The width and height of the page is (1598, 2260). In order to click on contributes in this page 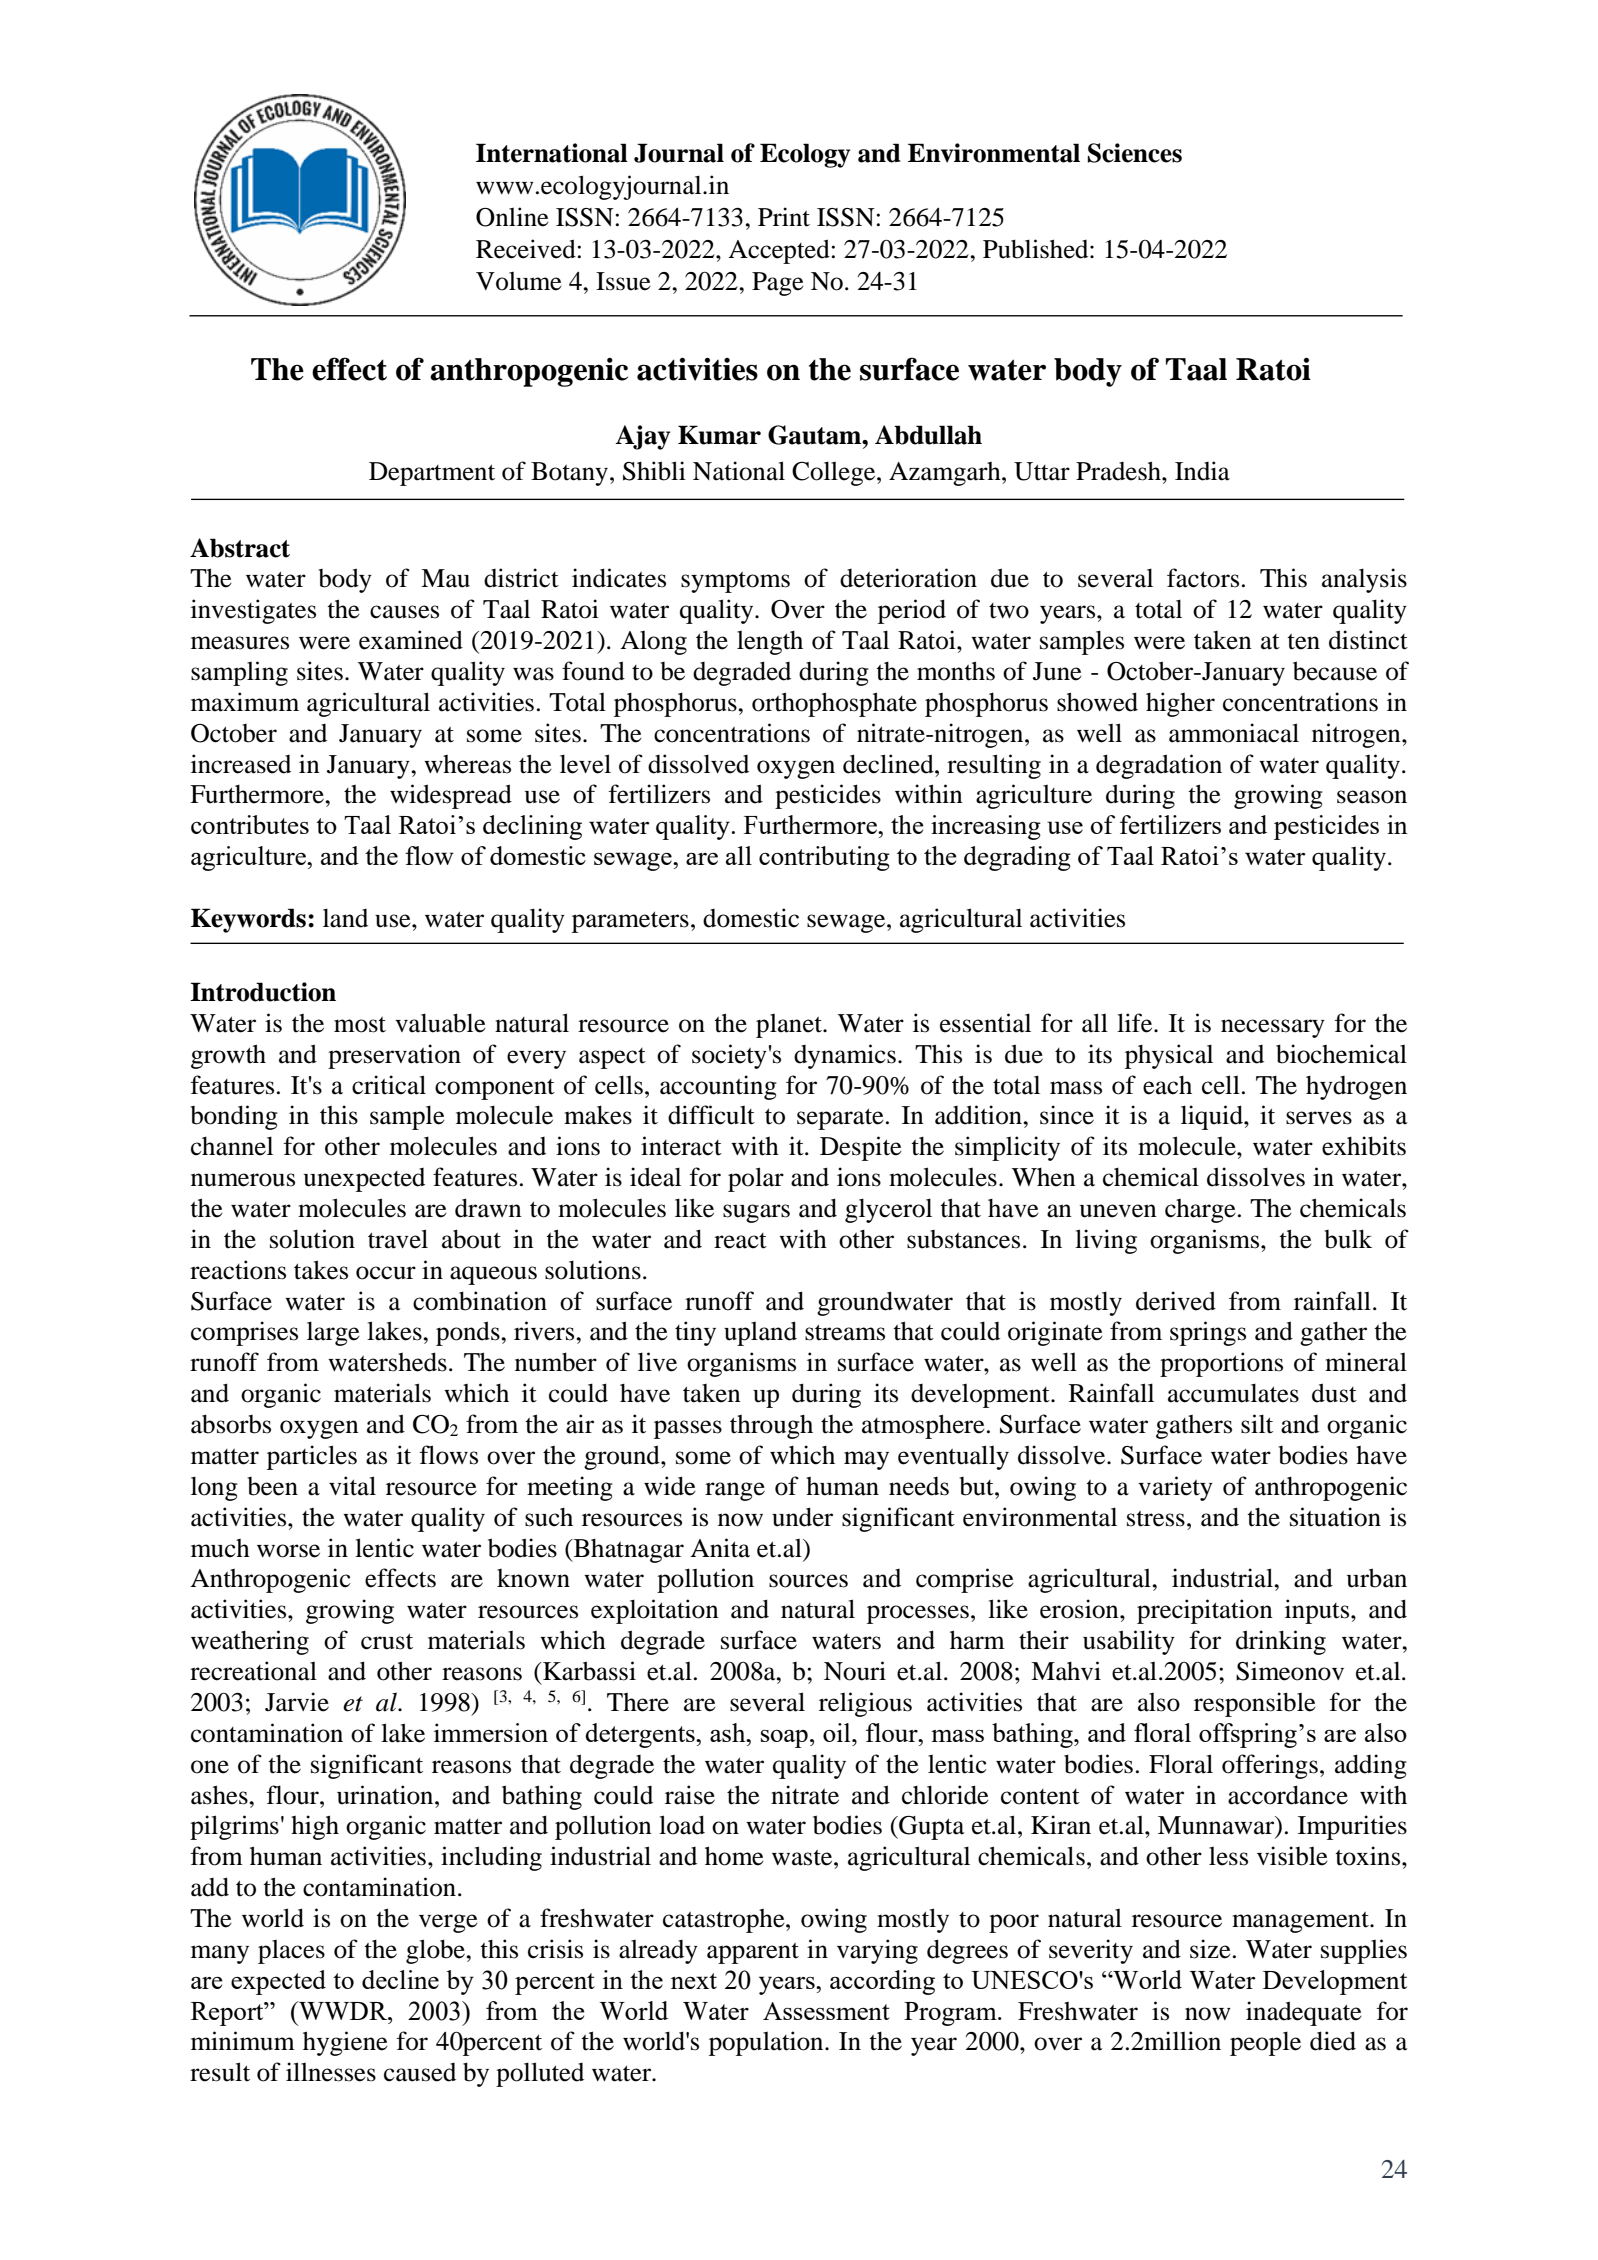, I will do `click(250, 824)`.
